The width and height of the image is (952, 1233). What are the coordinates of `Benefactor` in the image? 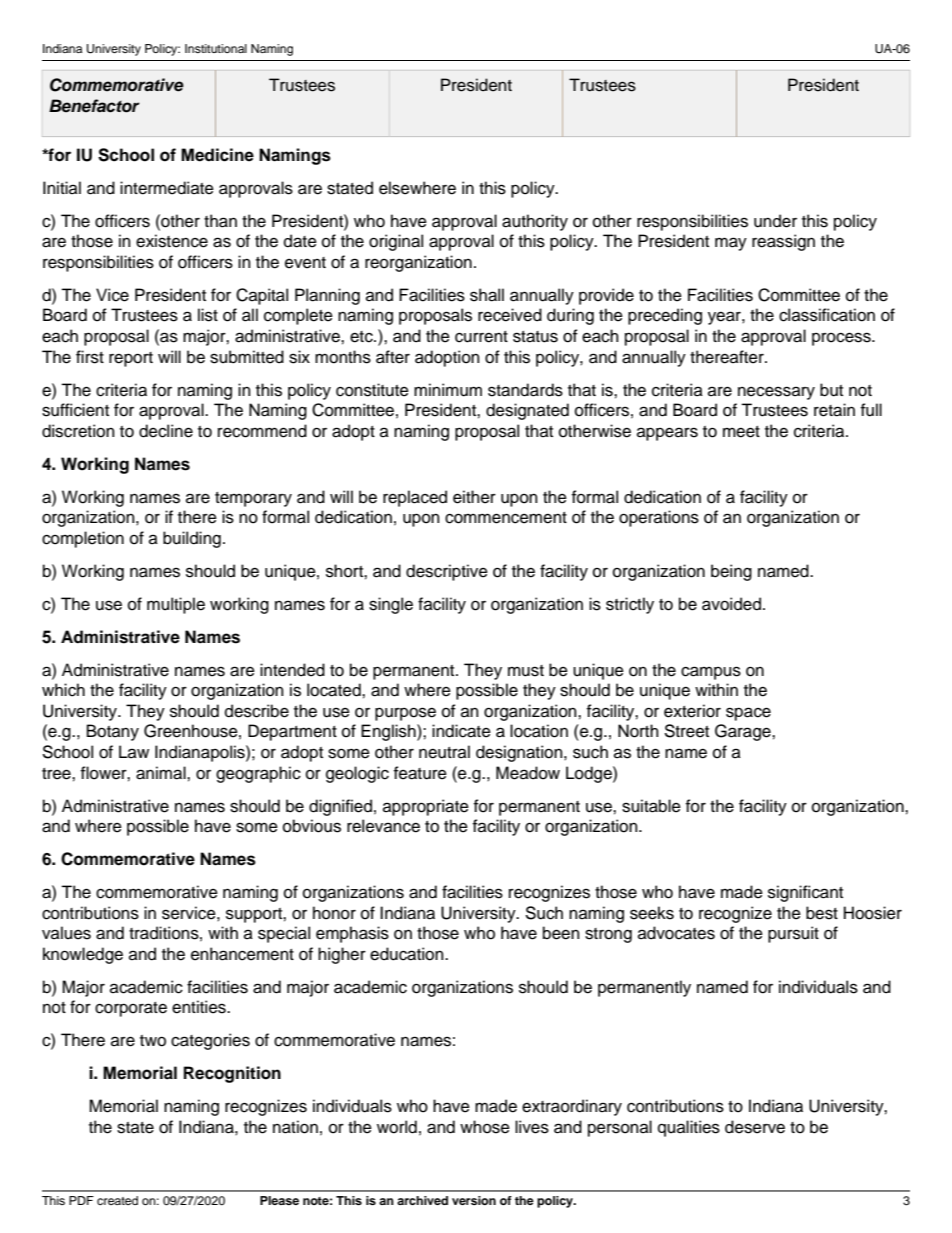 It's located at (94, 106).
